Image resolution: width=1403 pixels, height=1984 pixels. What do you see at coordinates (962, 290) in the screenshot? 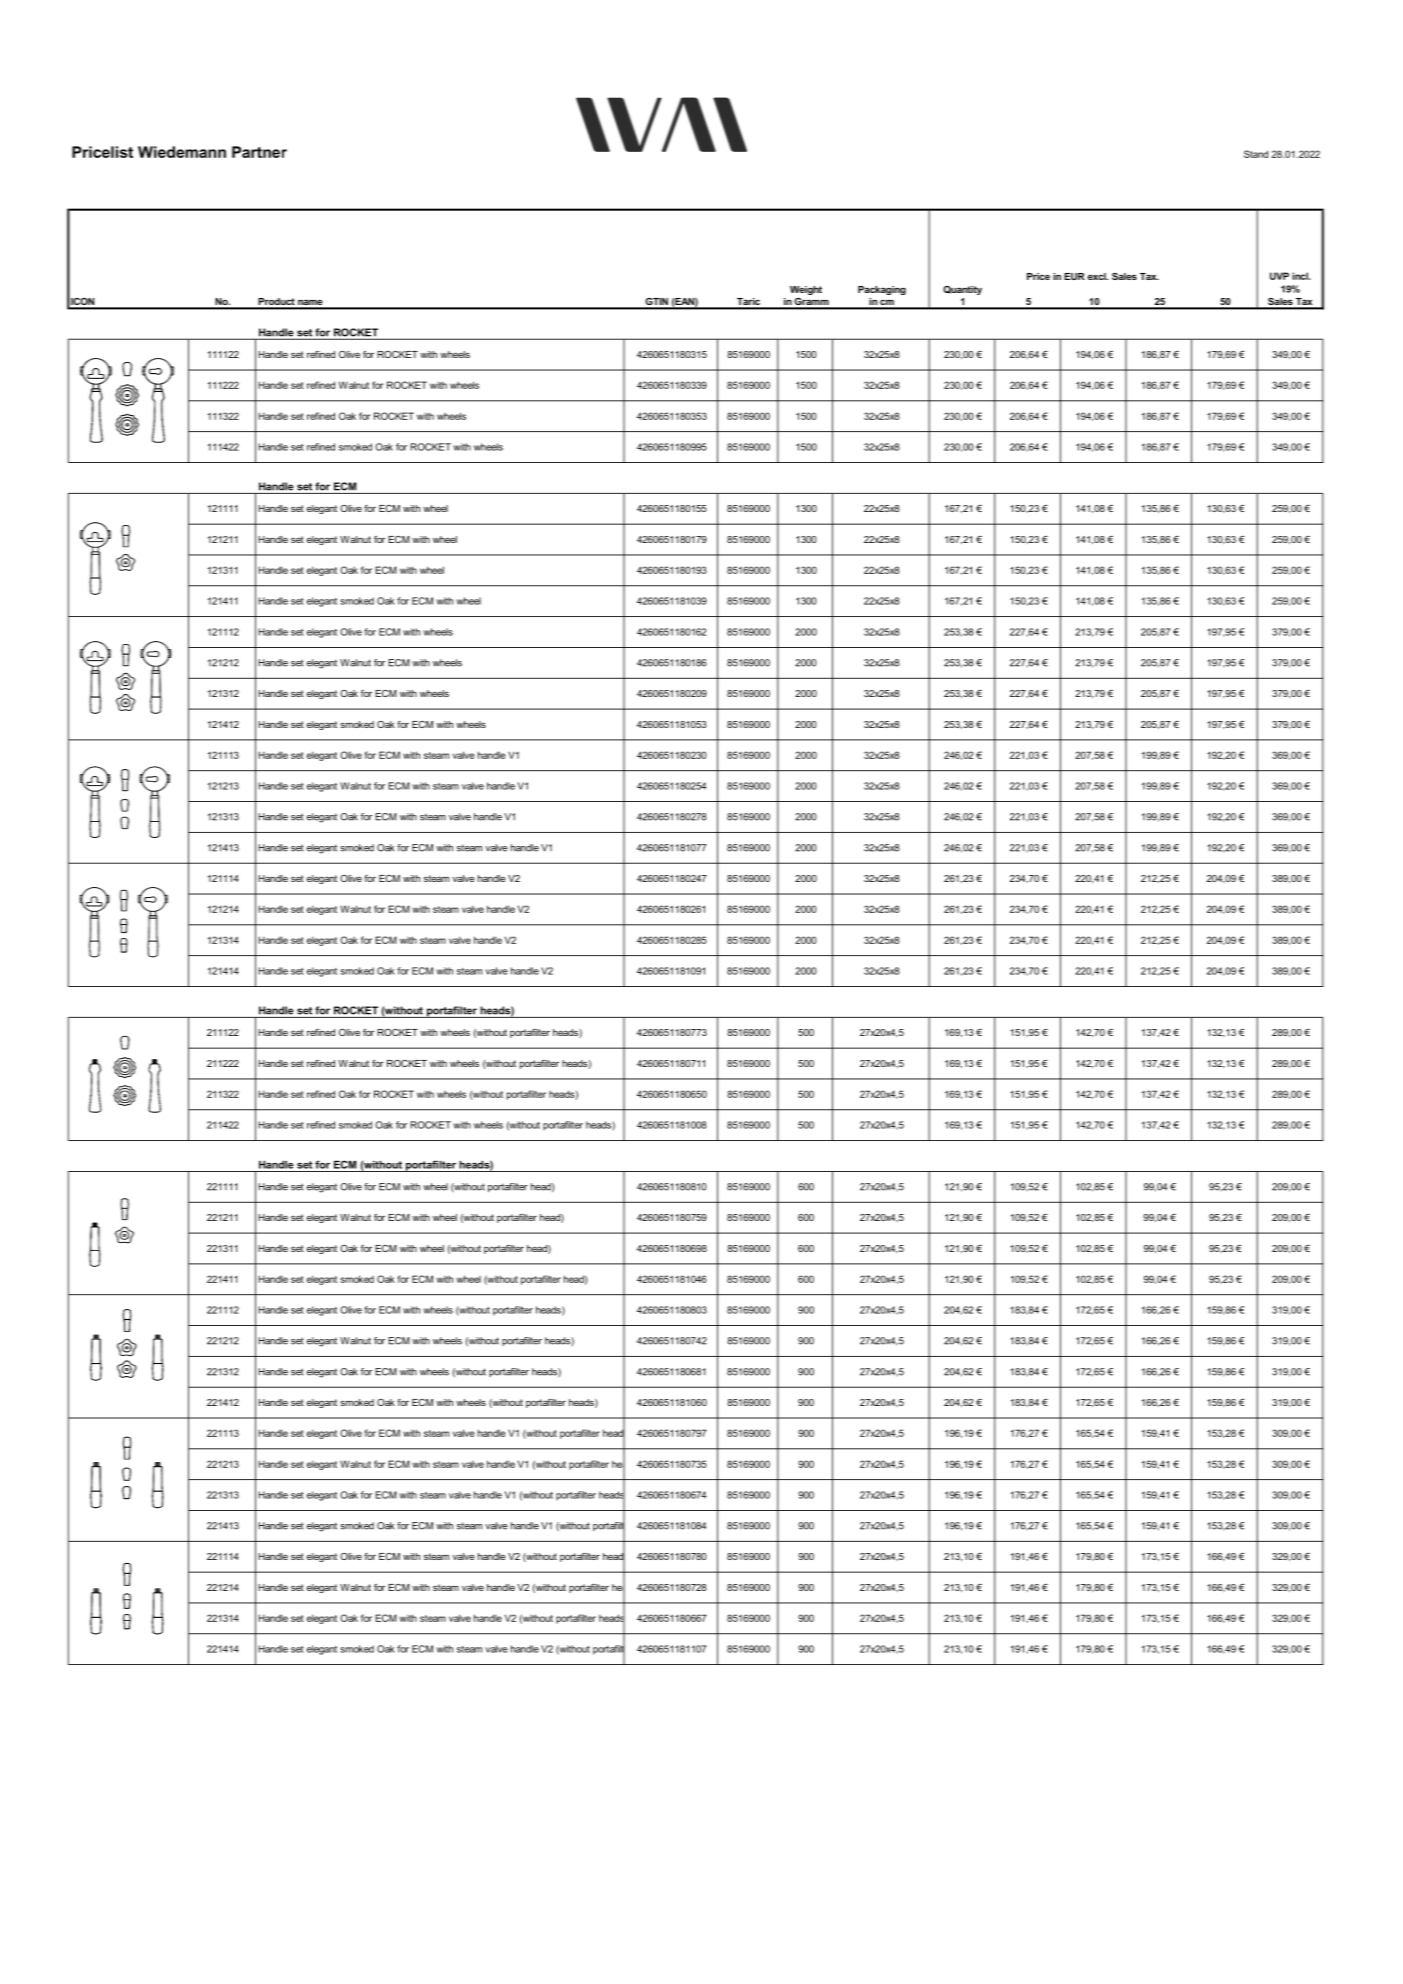
I see `Quantity` at bounding box center [962, 290].
